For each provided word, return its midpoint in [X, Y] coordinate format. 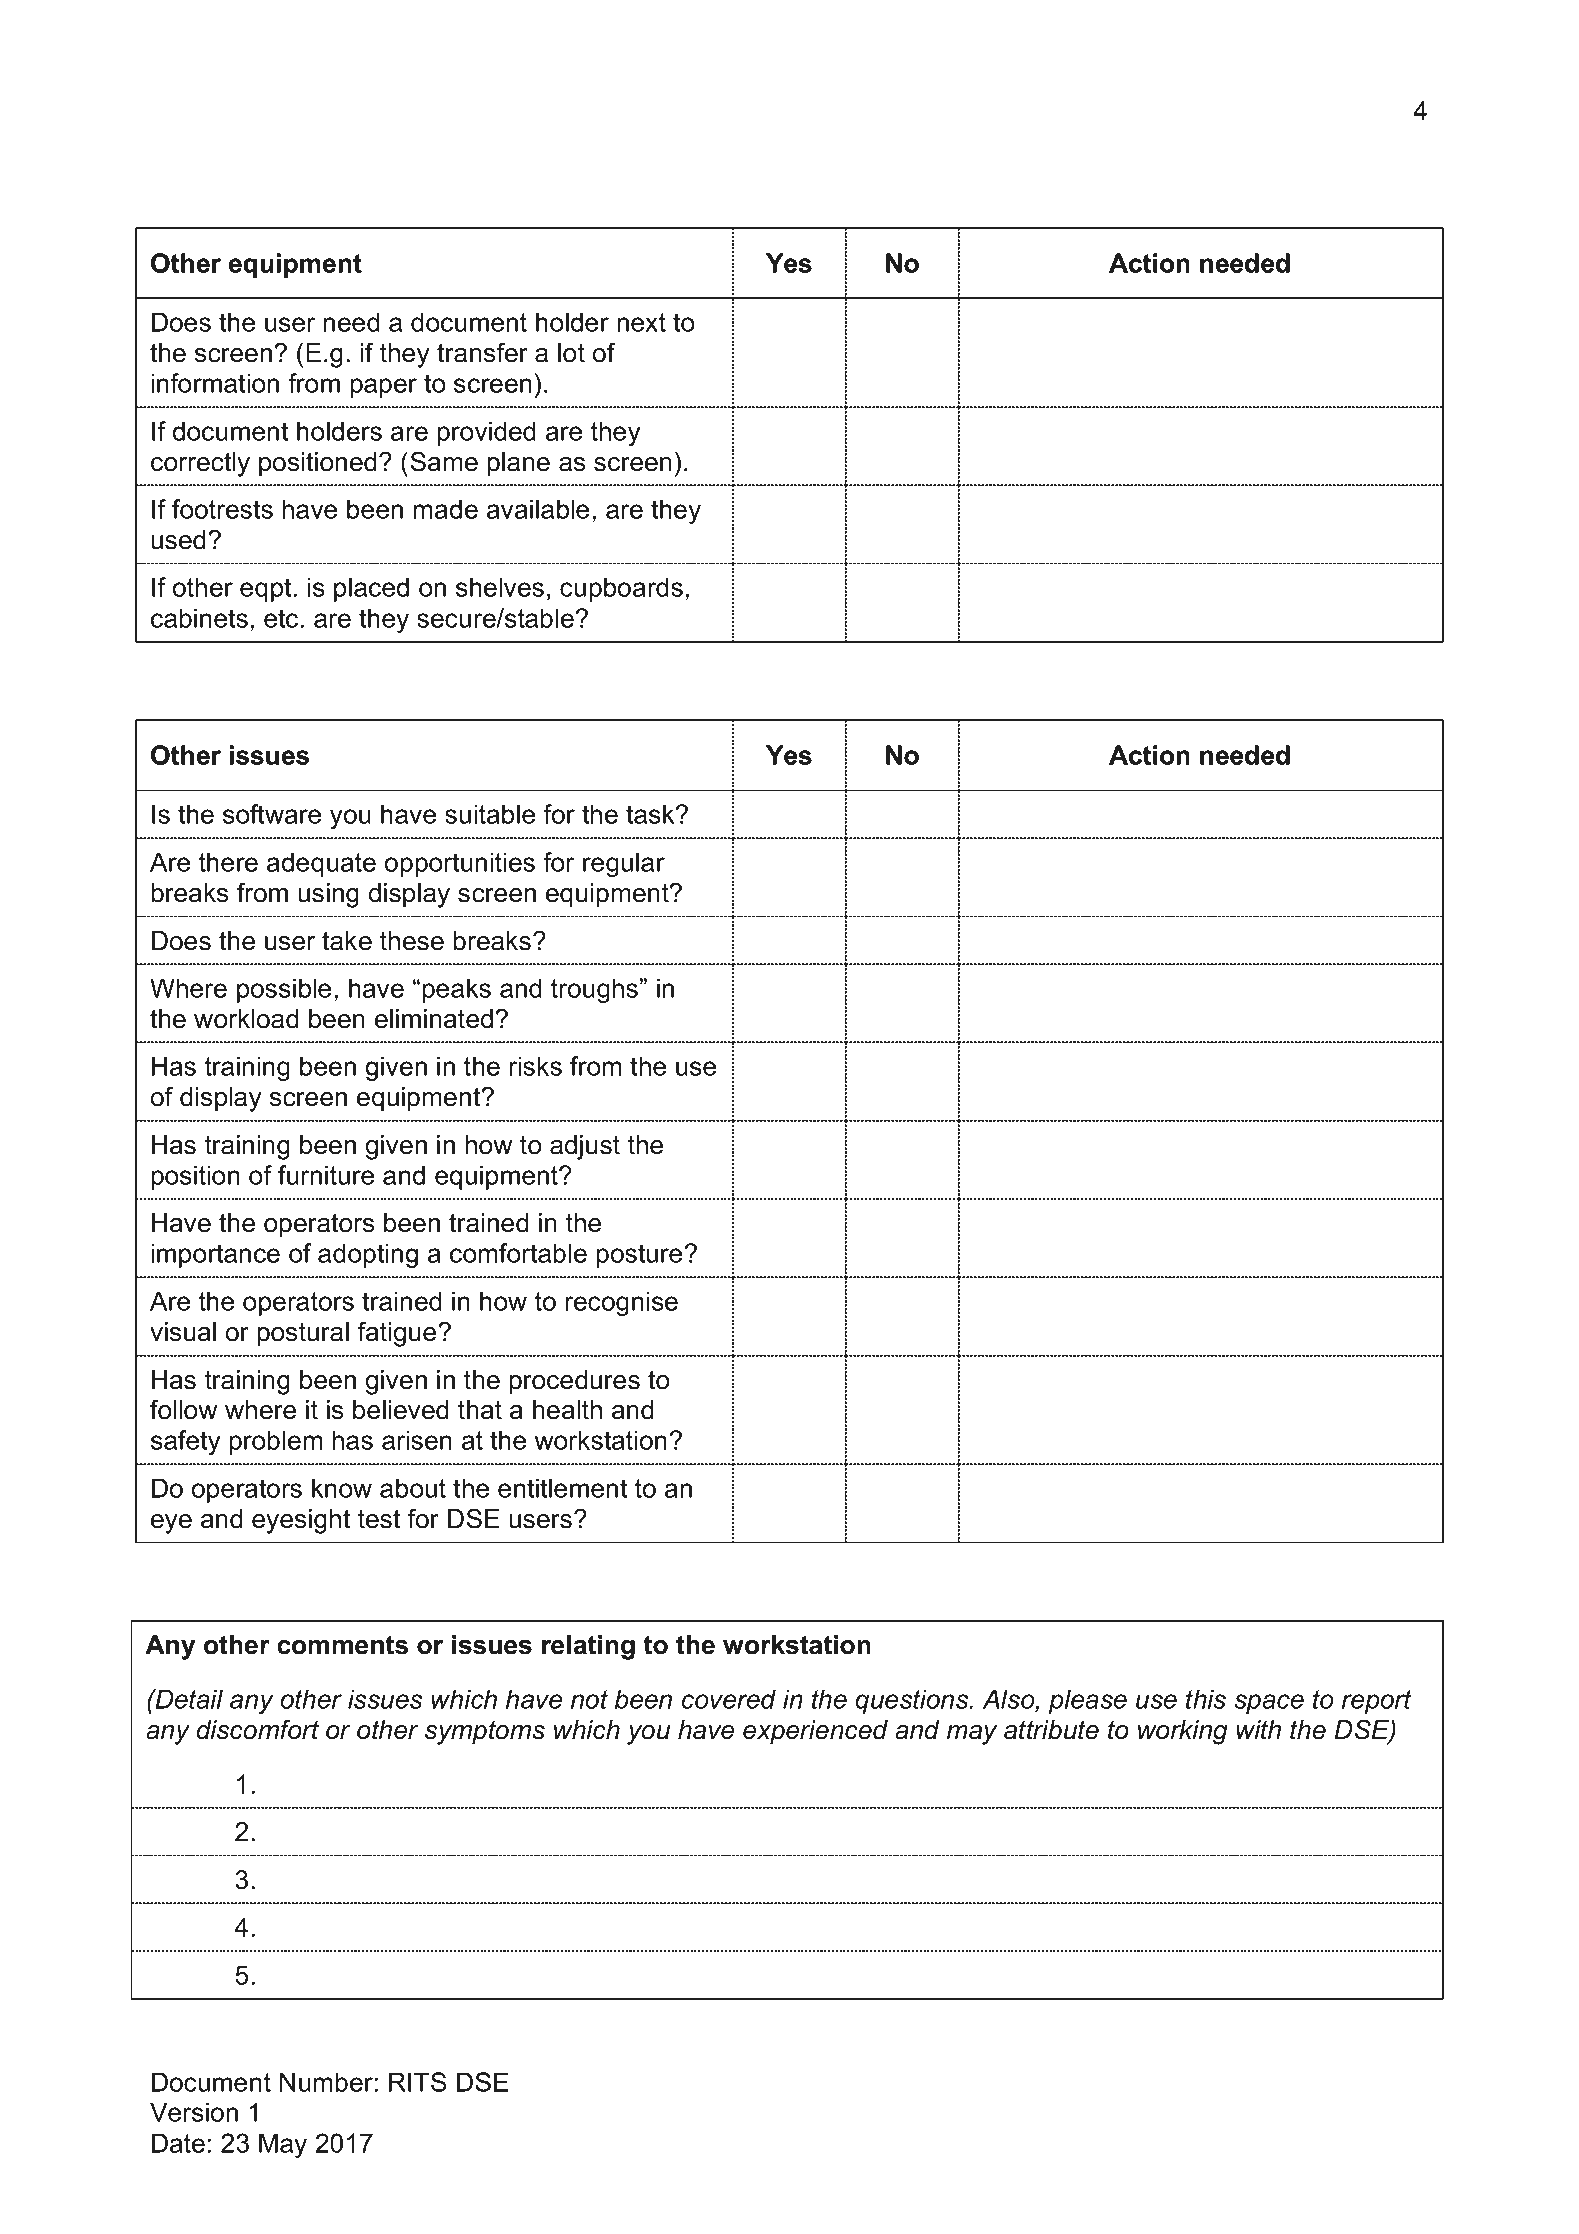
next [641, 322]
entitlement [562, 1488]
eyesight [301, 1521]
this [1206, 1699]
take [347, 941]
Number [326, 2082]
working [1183, 1732]
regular [624, 864]
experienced [815, 1732]
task [651, 814]
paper [383, 388]
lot [571, 353]
